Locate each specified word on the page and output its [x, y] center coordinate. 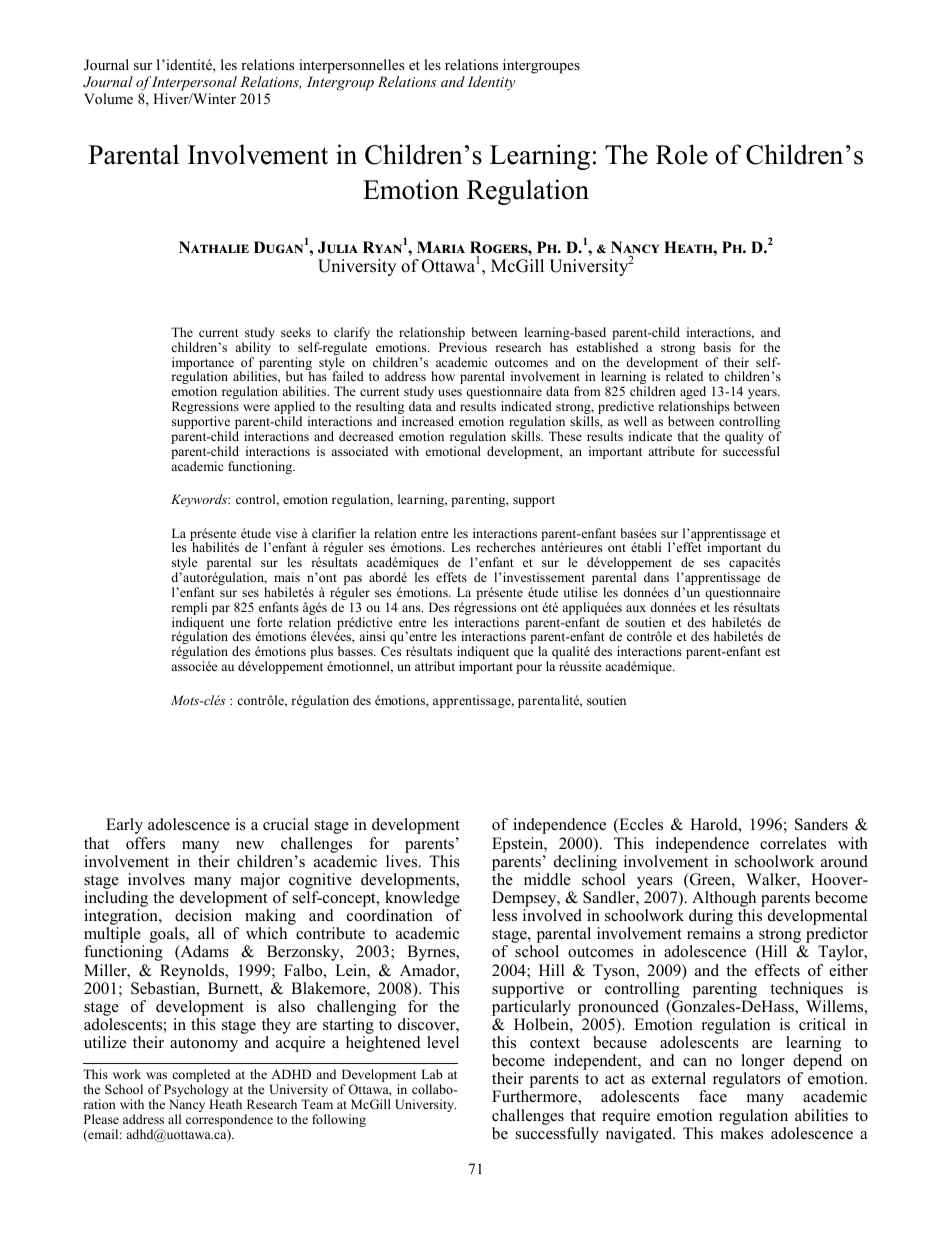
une [240, 623]
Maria [441, 247]
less [504, 915]
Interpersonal [194, 83]
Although [724, 900]
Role [682, 154]
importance [203, 365]
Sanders [821, 824]
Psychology [196, 1092]
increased [428, 421]
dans [656, 577]
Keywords [200, 500]
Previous [463, 347]
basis [717, 347]
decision [203, 915]
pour [529, 669]
